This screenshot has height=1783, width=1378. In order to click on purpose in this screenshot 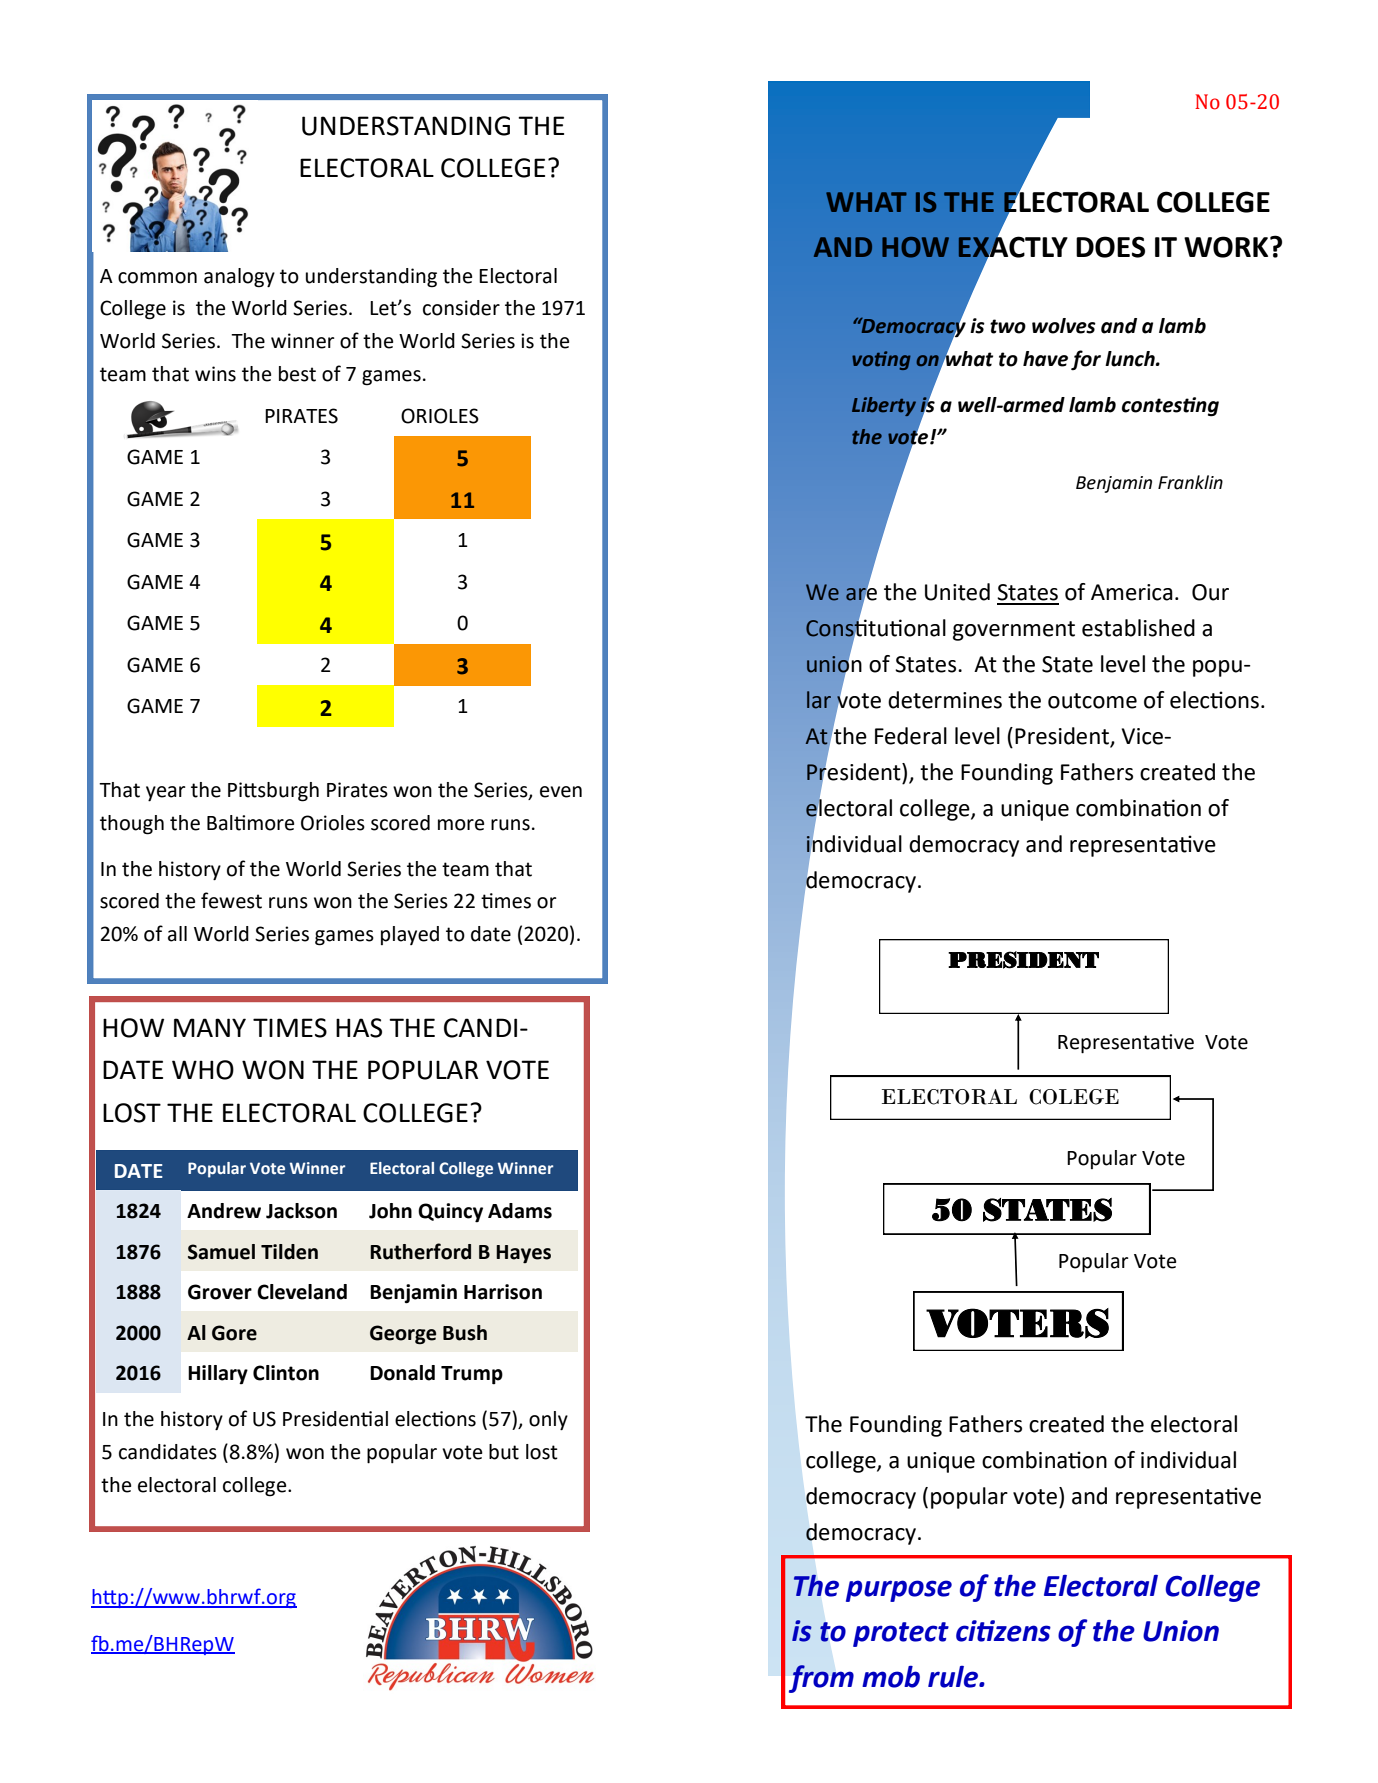, I will do `click(899, 1591)`.
